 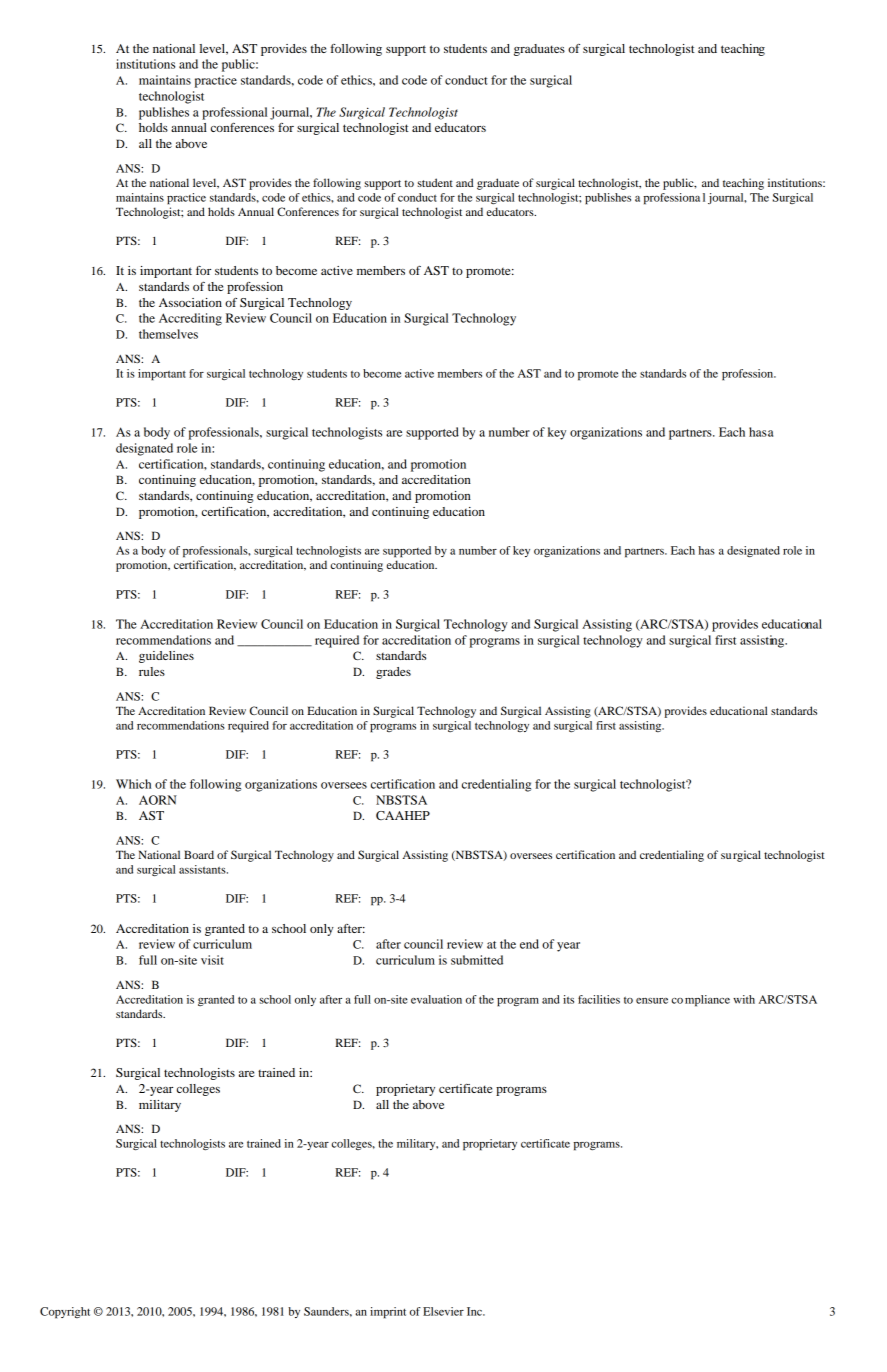 I want to click on evaluation, so click(x=436, y=999).
